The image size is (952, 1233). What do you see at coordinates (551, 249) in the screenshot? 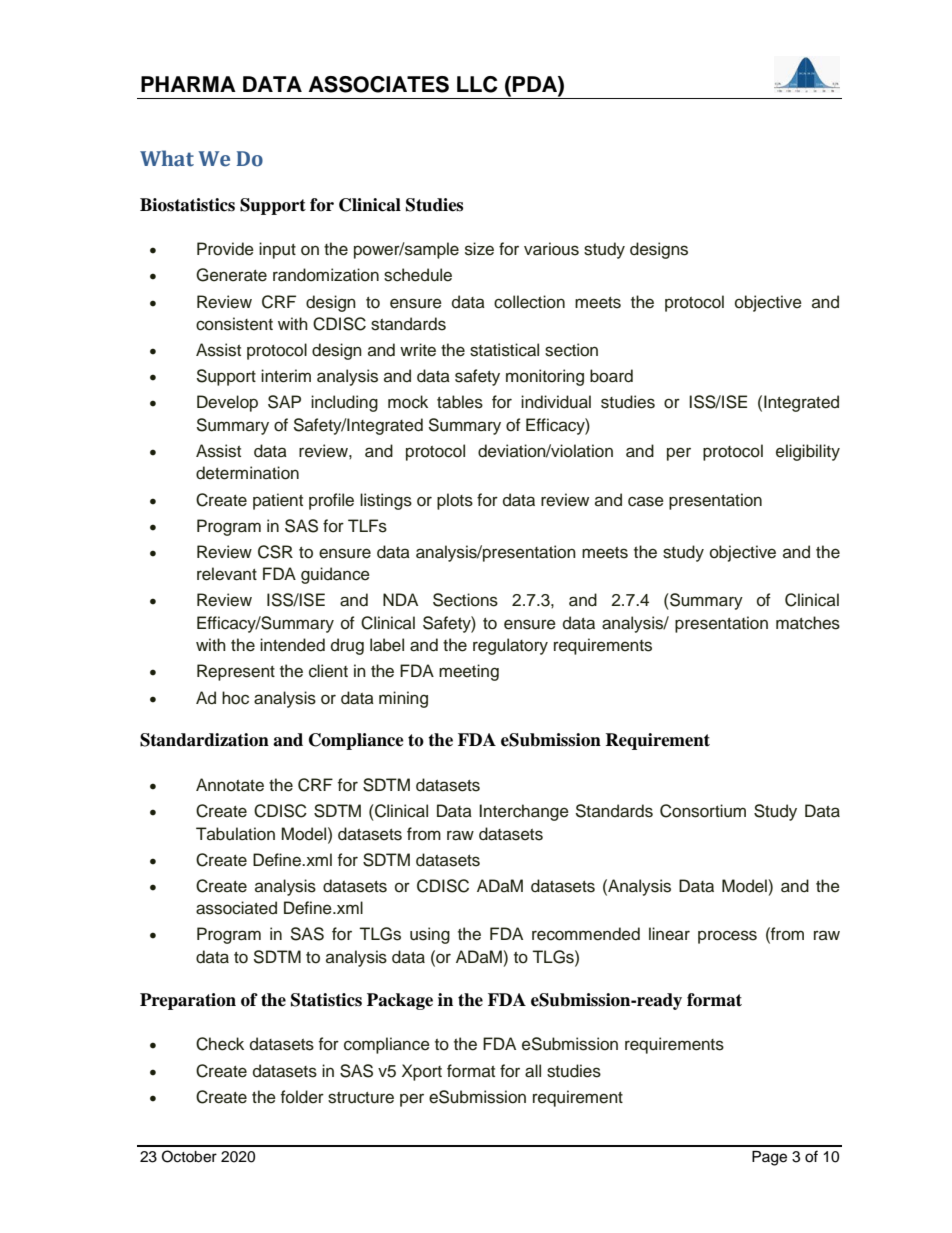
I see `various` at bounding box center [551, 249].
